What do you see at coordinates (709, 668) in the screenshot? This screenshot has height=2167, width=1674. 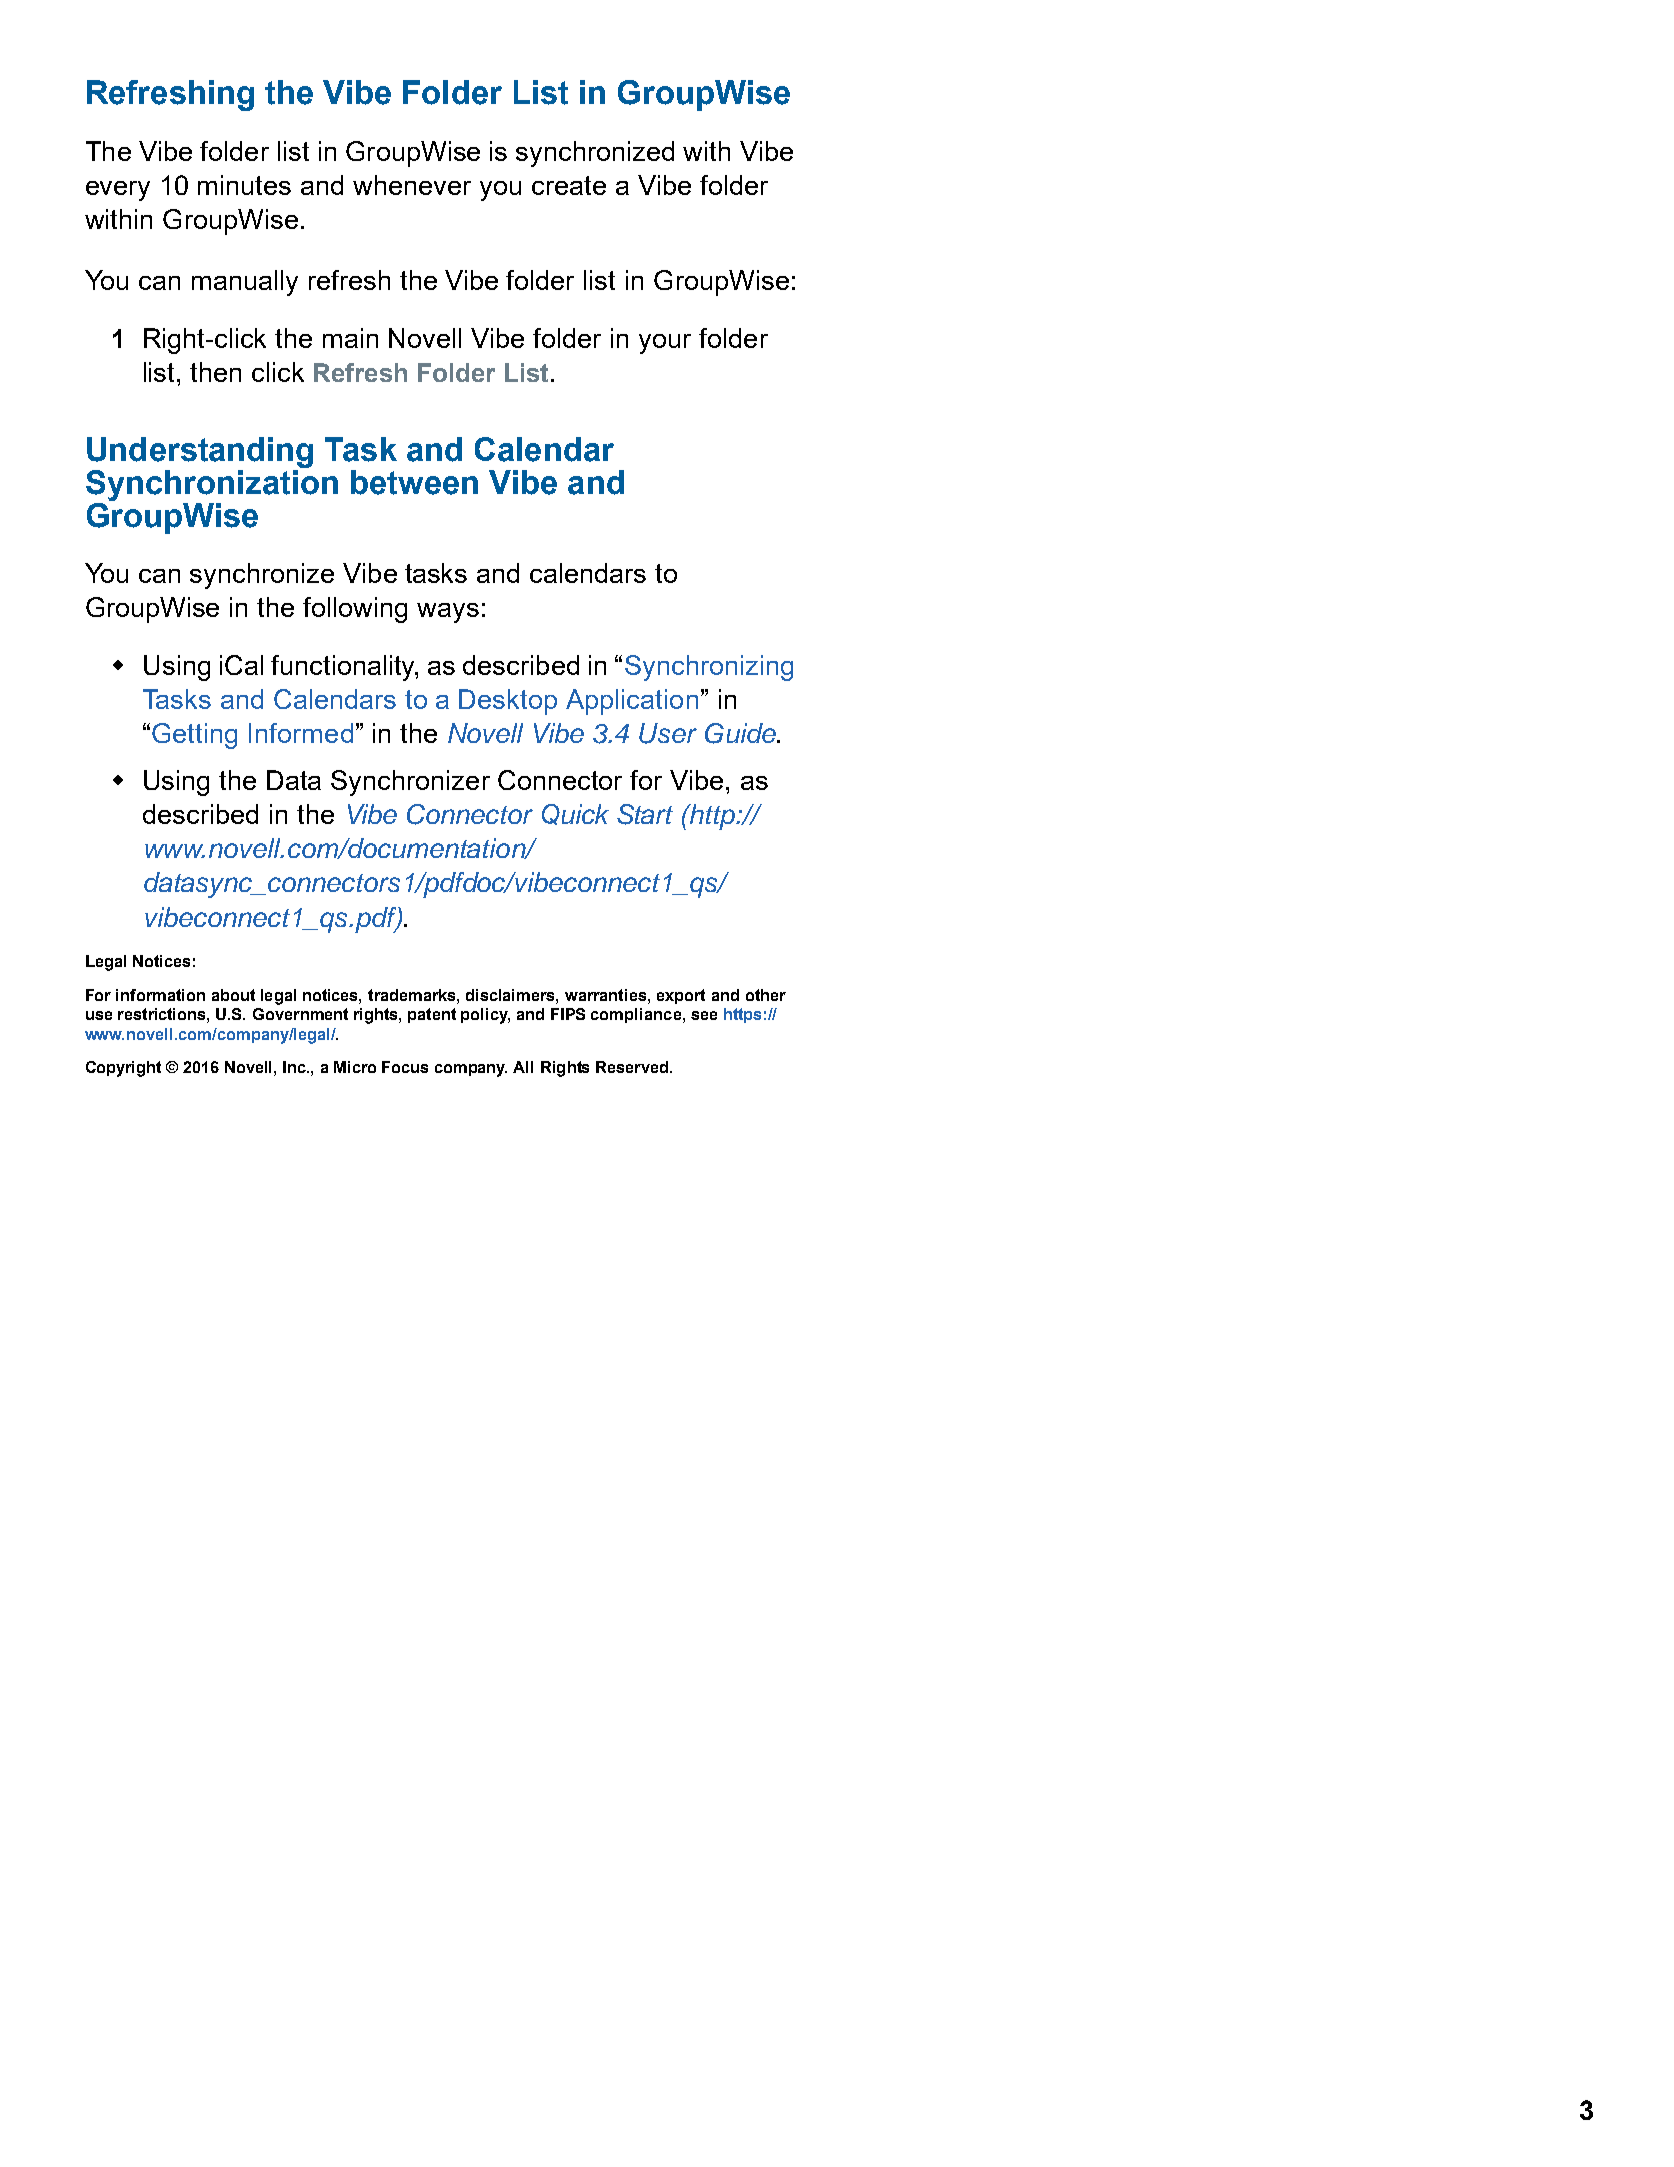 I see `Synchronizing` at bounding box center [709, 668].
